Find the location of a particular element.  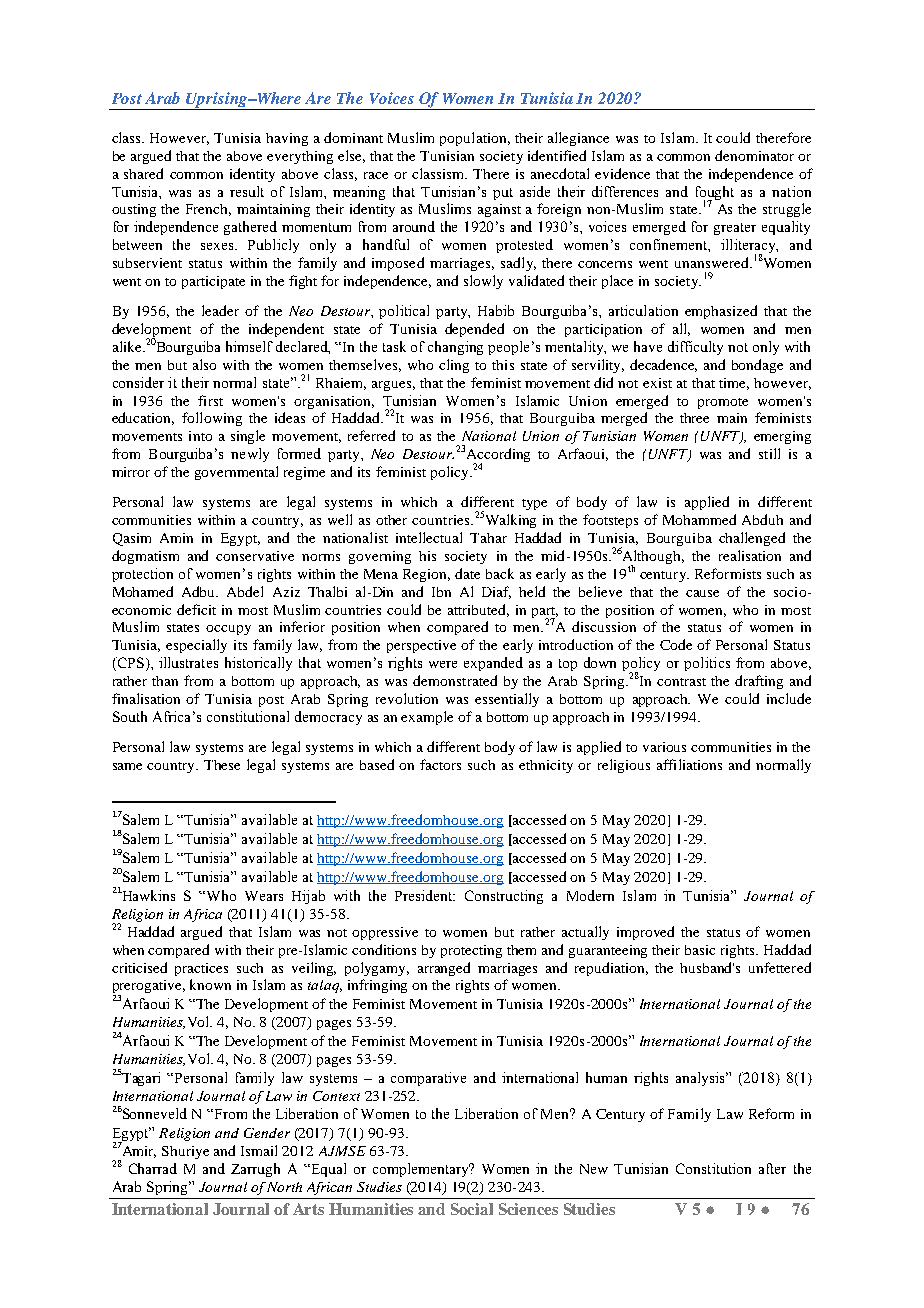

intellectual is located at coordinates (429, 537).
